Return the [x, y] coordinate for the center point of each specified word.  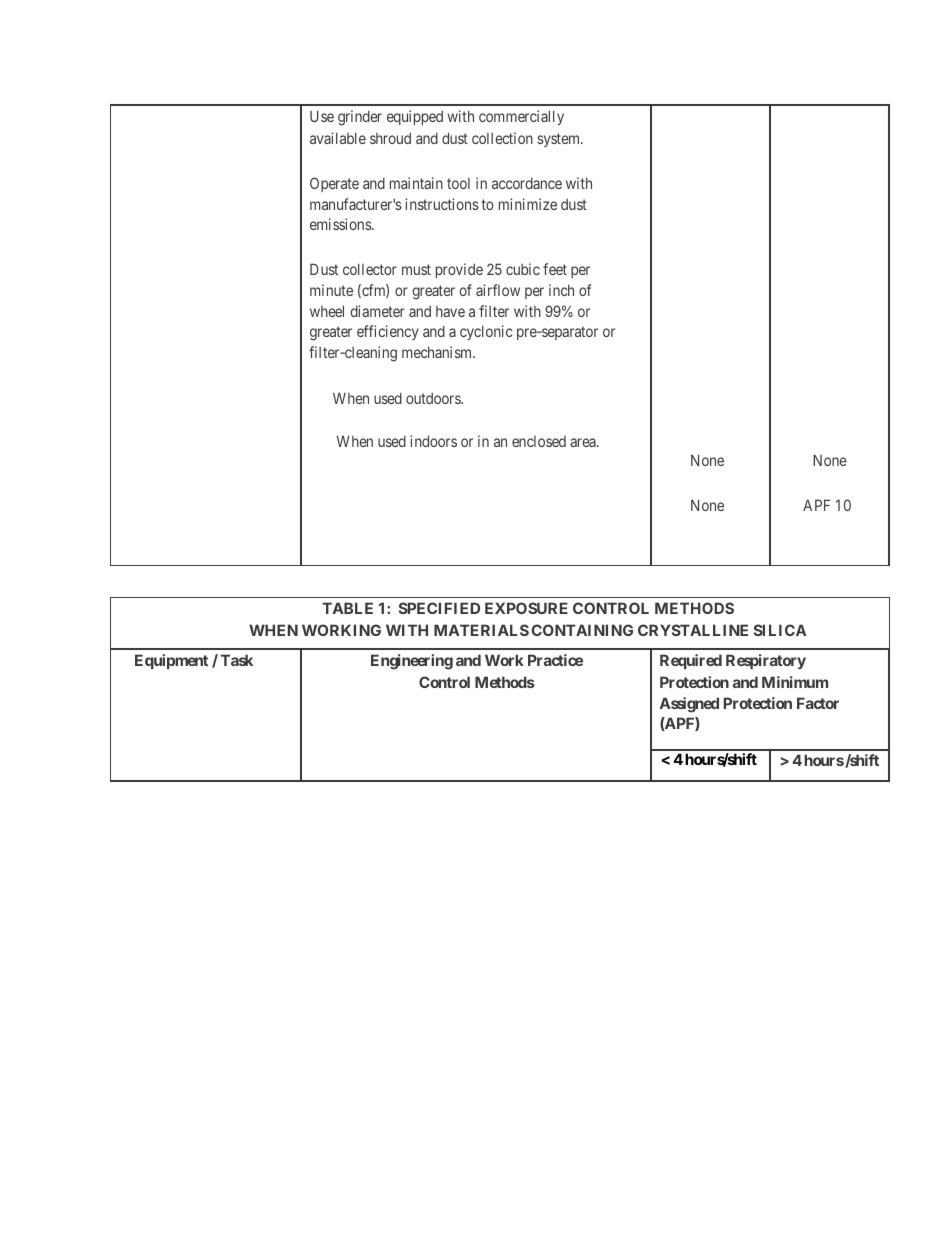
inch [561, 290]
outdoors [434, 398]
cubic [523, 269]
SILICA [780, 630]
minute [331, 290]
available [338, 138]
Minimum [795, 682]
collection [502, 138]
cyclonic [486, 332]
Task [237, 660]
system [560, 140]
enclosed [539, 441]
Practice [555, 660]
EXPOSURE [526, 608]
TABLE [347, 608]
